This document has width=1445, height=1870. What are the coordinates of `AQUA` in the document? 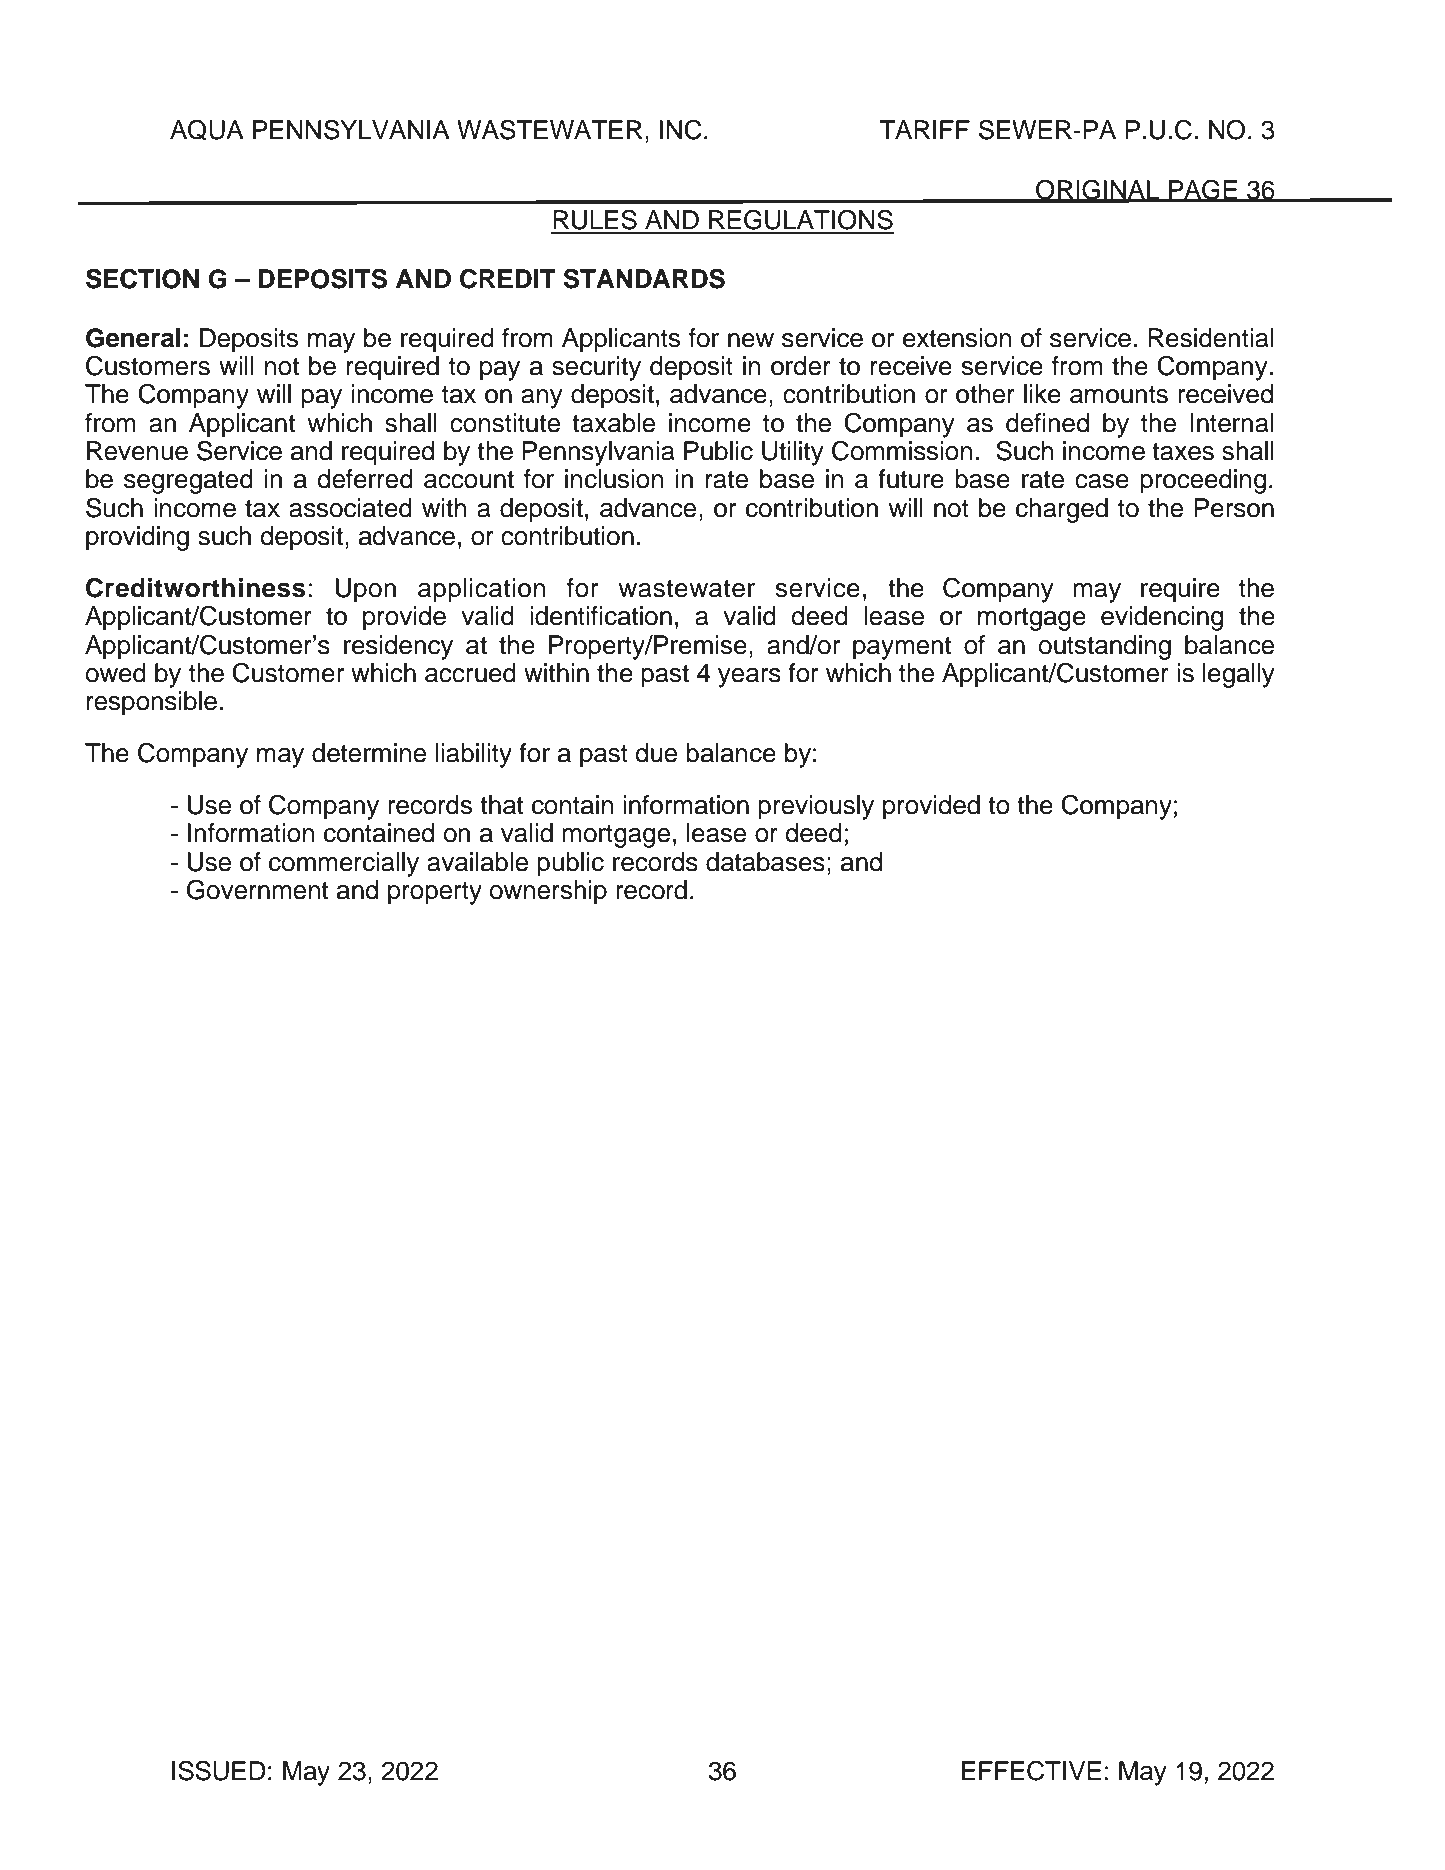 It's located at (207, 130).
